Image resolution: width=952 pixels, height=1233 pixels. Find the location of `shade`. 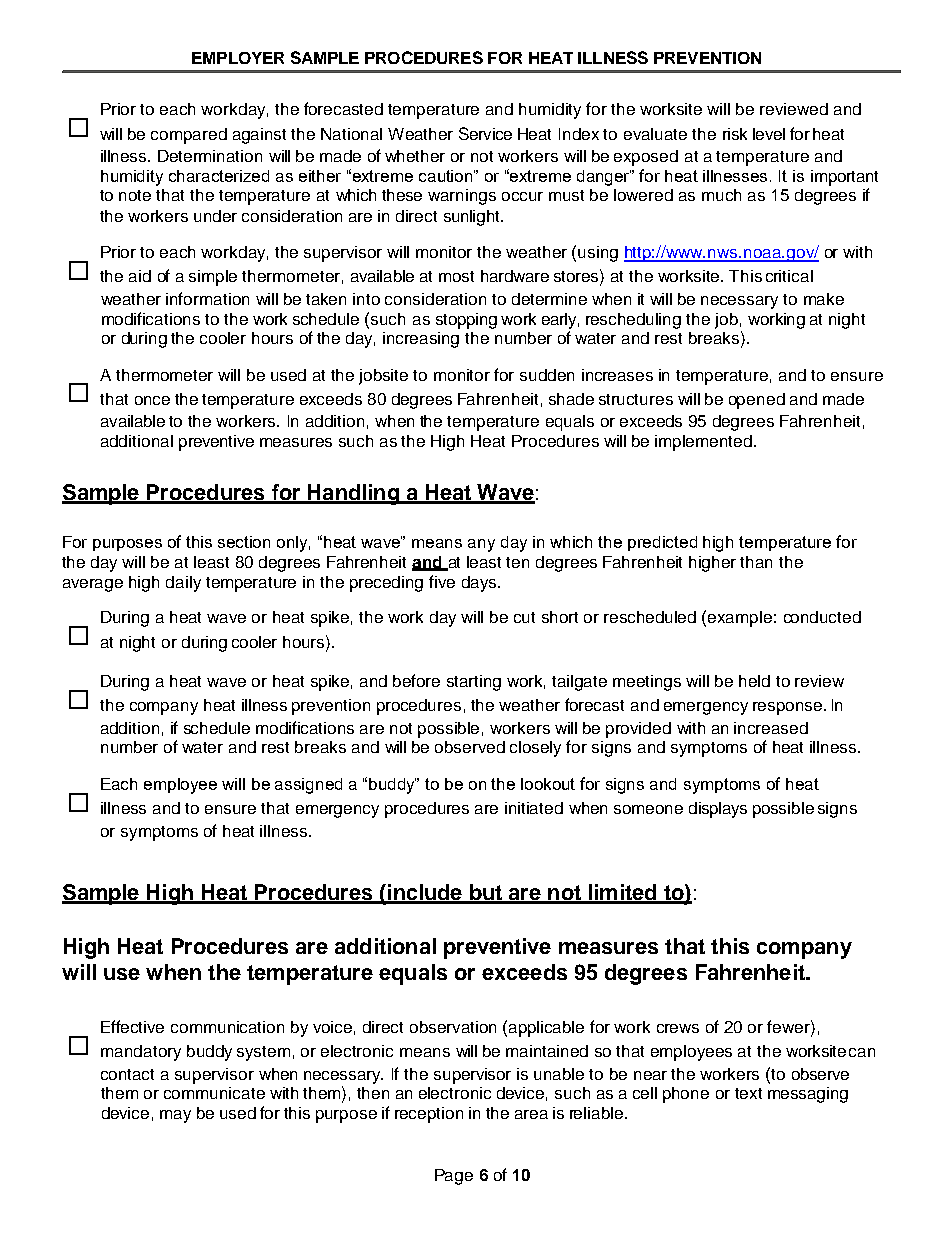

shade is located at coordinates (571, 399).
